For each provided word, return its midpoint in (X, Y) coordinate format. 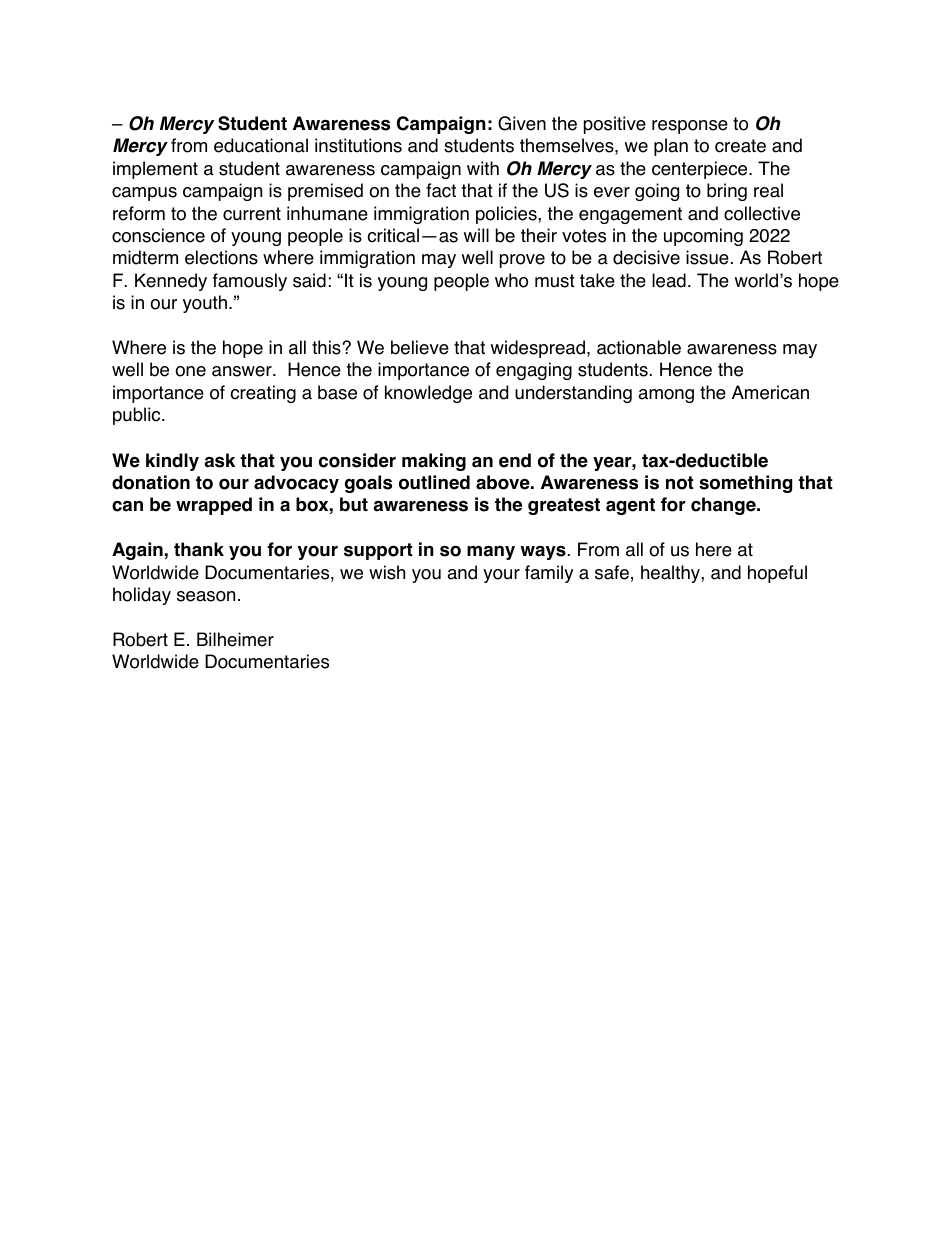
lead (669, 280)
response (690, 127)
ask (220, 460)
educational (261, 145)
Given (522, 123)
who (511, 280)
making (434, 462)
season (206, 596)
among (666, 396)
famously (250, 282)
